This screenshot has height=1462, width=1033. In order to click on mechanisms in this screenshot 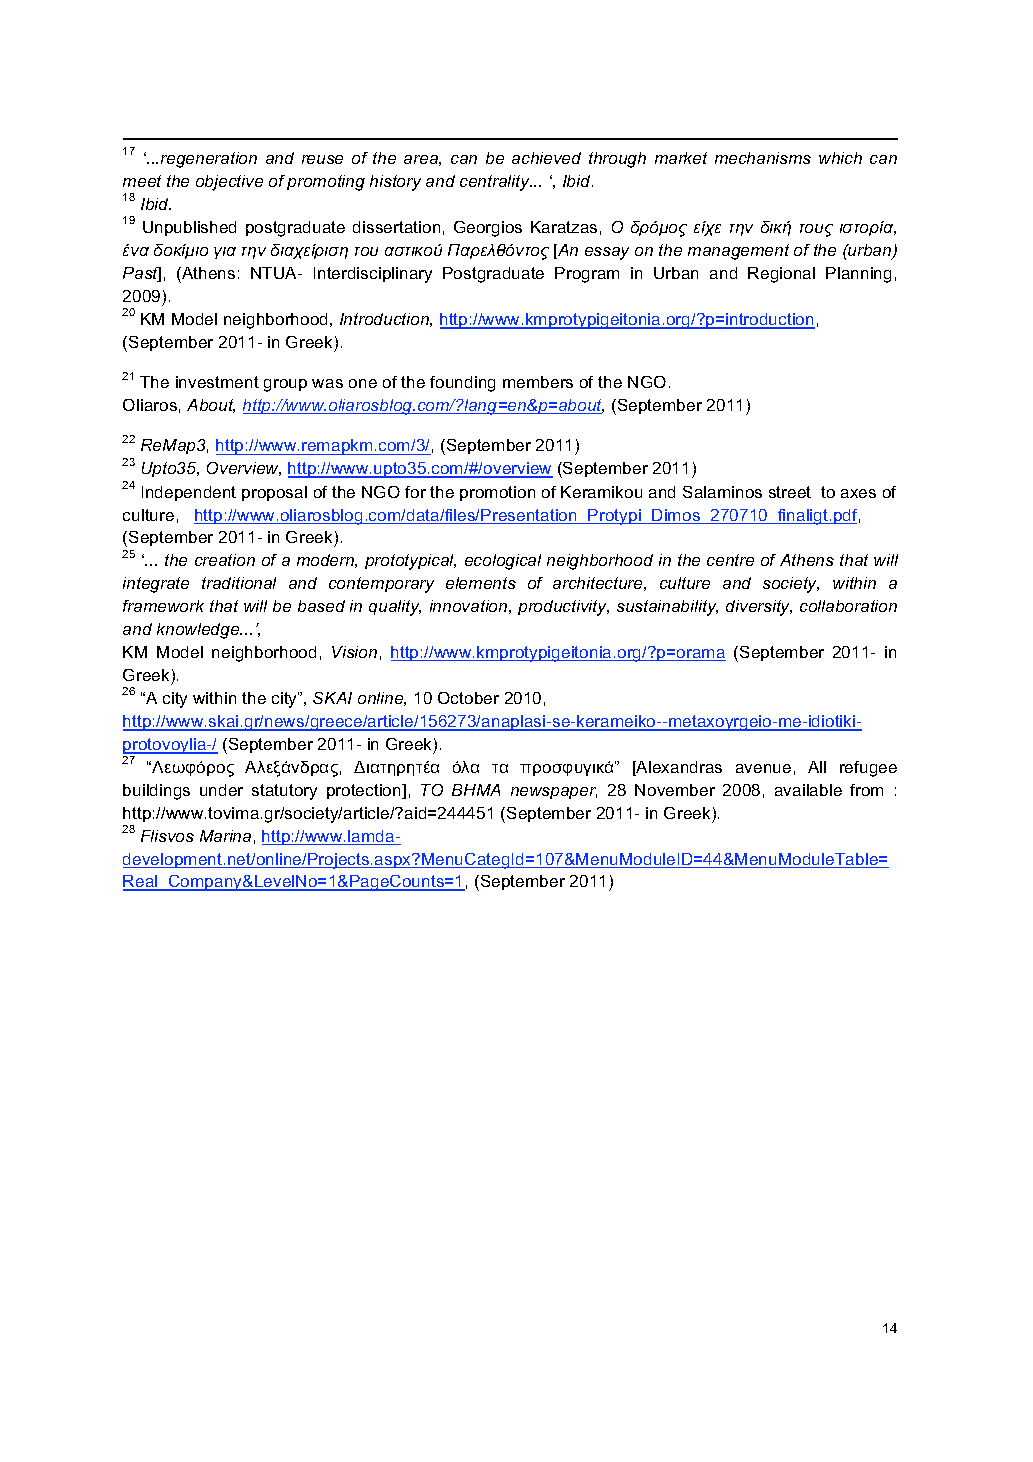, I will do `click(763, 158)`.
